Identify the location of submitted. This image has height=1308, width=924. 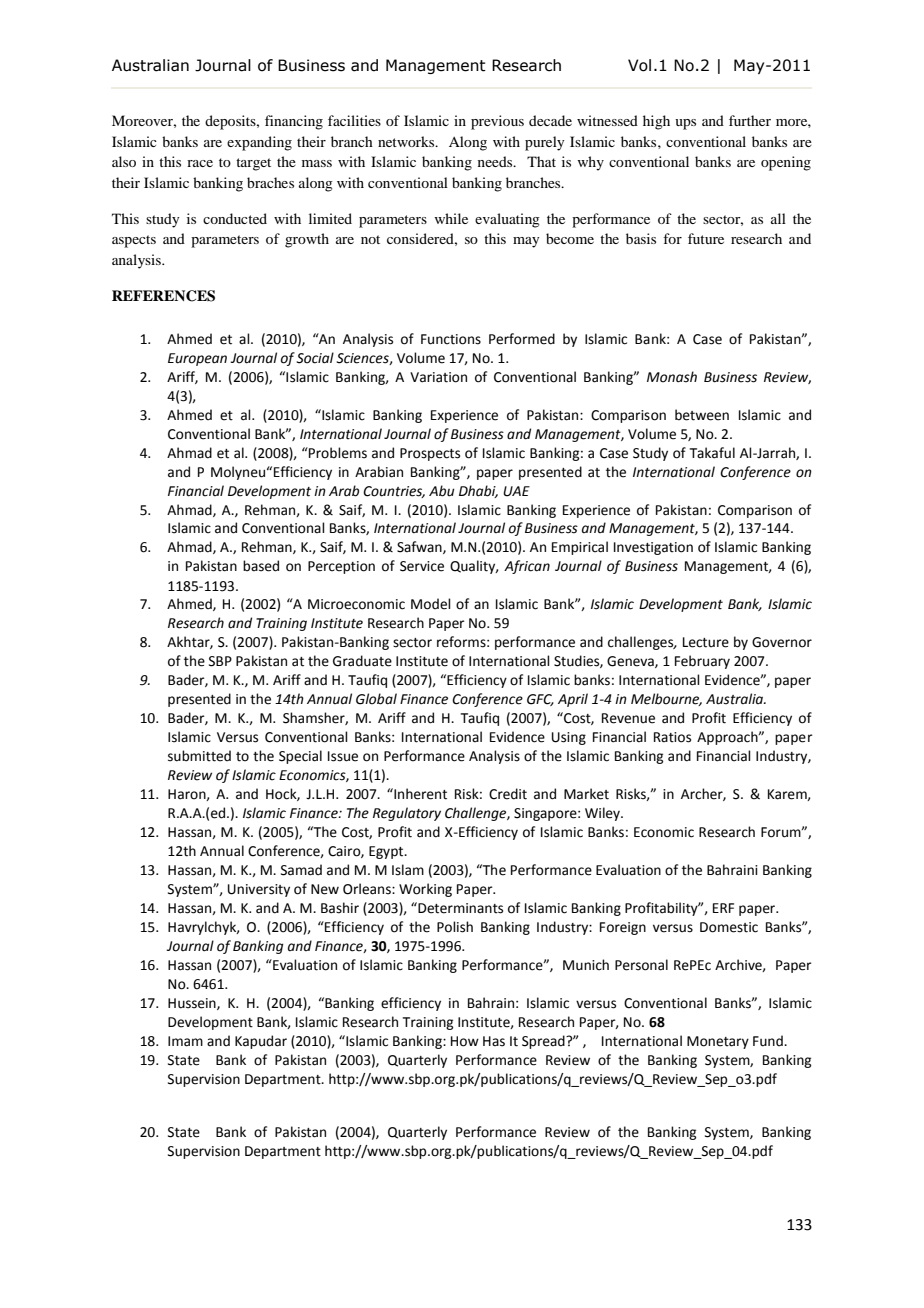
(199, 756).
